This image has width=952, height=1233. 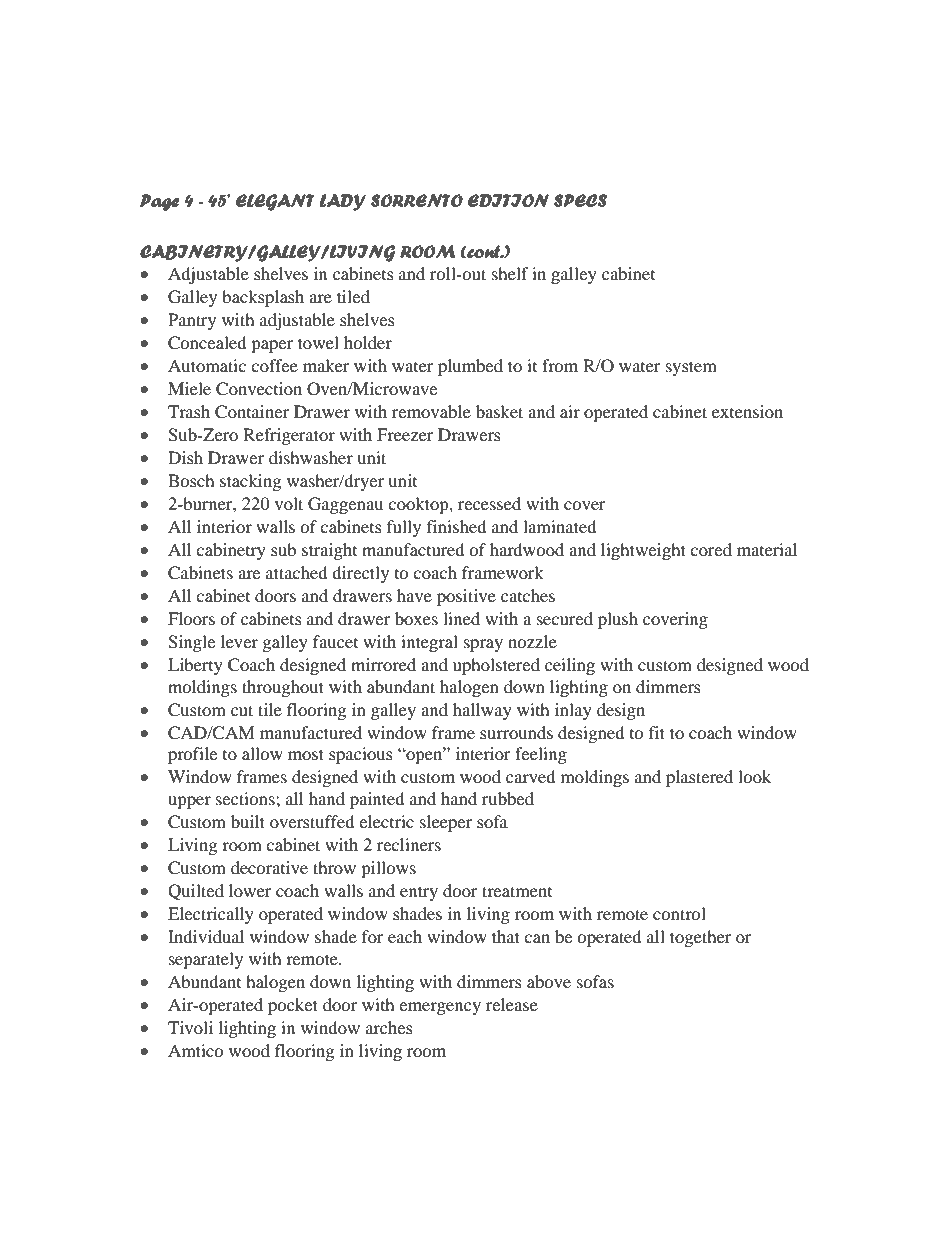 I want to click on EDITION, so click(x=508, y=200).
